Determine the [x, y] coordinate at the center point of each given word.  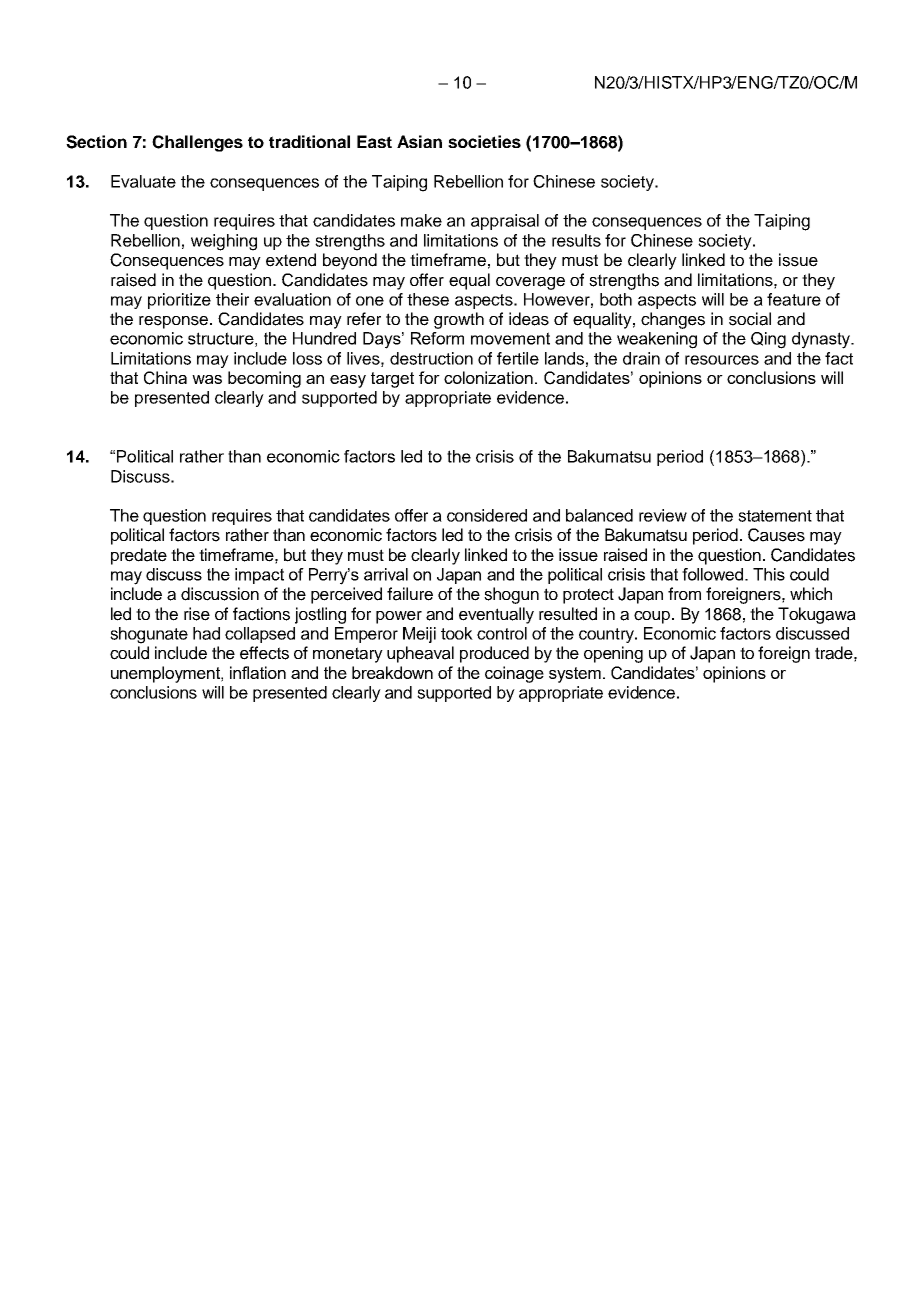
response [175, 322]
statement [775, 516]
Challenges [197, 143]
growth [459, 320]
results [576, 240]
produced [494, 654]
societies [484, 141]
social [750, 319]
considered [487, 515]
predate [139, 556]
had [206, 633]
